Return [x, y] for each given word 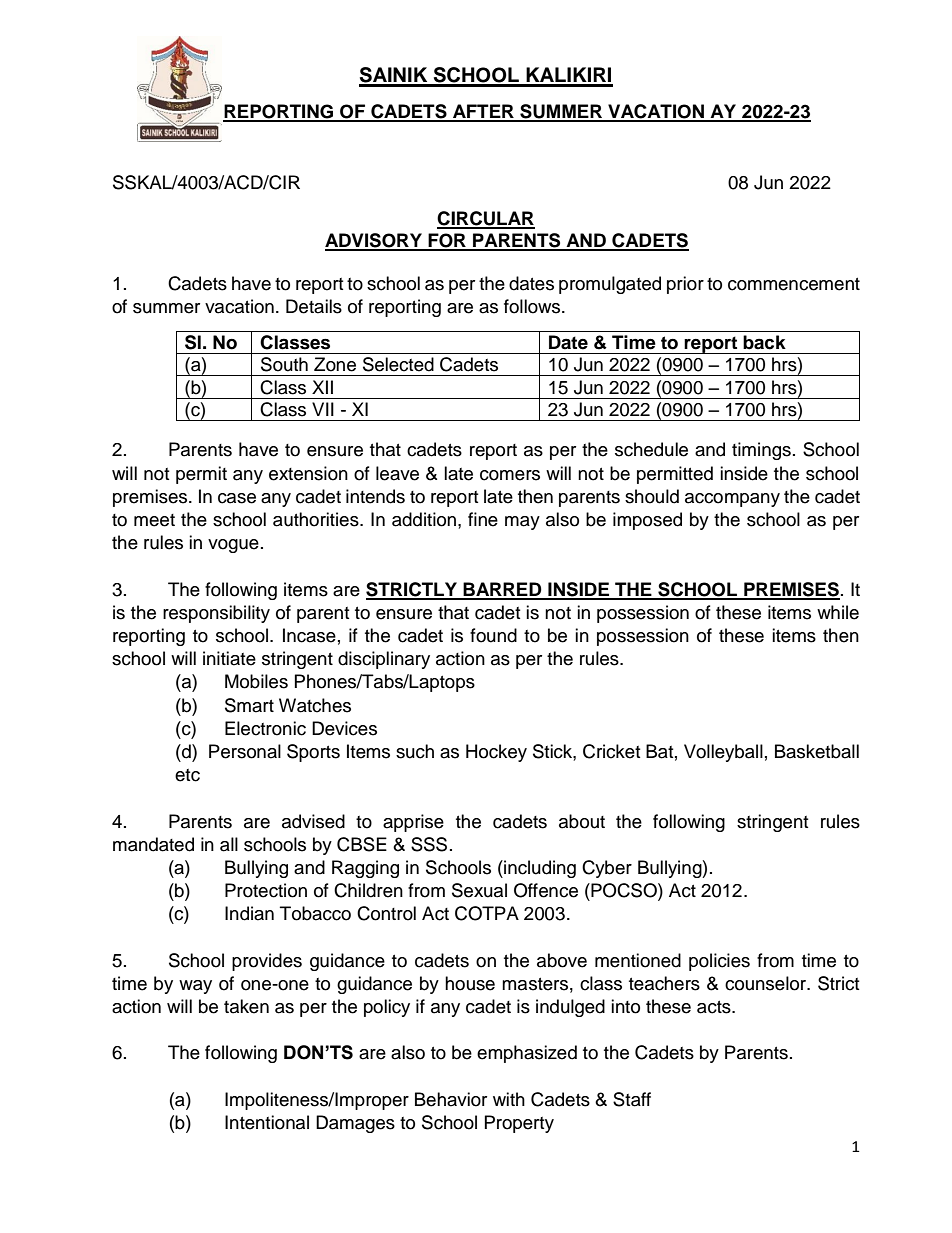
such [415, 751]
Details [314, 306]
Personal [245, 751]
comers [510, 475]
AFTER [483, 112]
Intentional [267, 1122]
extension [308, 473]
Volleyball [723, 753]
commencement [794, 284]
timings [761, 451]
